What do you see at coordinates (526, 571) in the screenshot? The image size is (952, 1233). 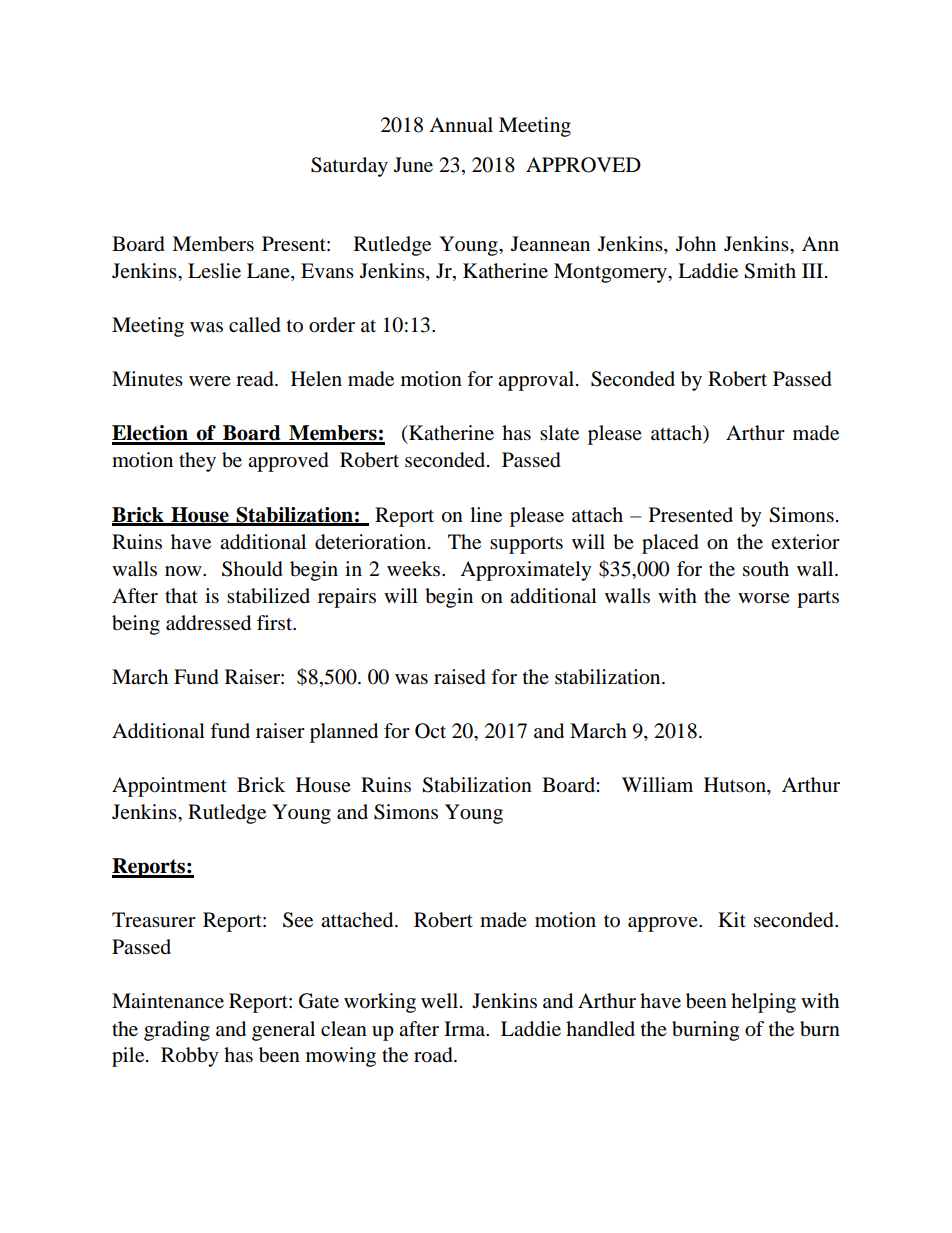 I see `Approximately` at bounding box center [526, 571].
